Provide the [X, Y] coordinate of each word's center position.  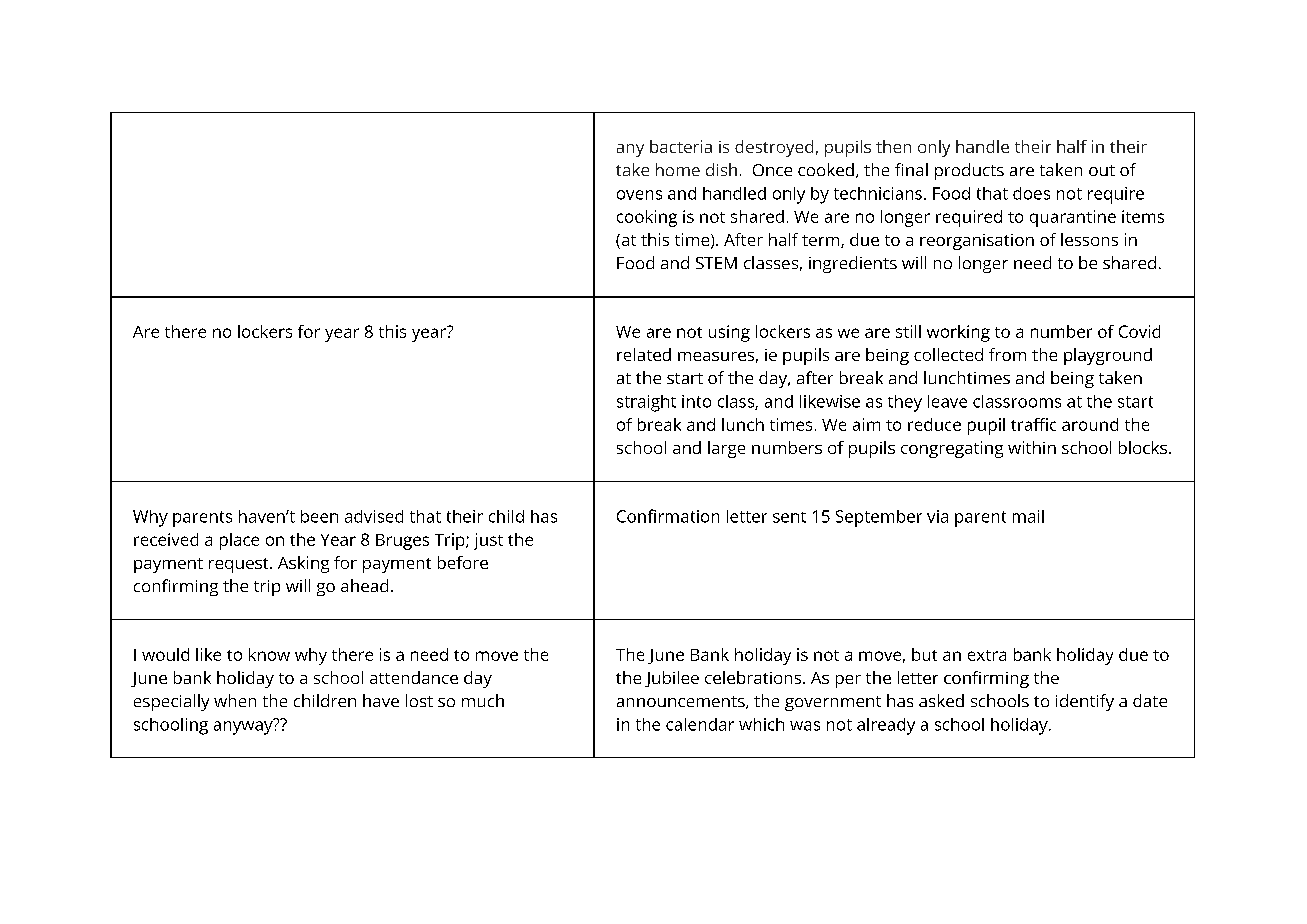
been [319, 516]
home [678, 169]
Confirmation [668, 516]
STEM [716, 263]
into [696, 401]
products [969, 171]
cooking [647, 218]
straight [646, 403]
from [1007, 354]
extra [987, 655]
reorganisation [977, 242]
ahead [364, 585]
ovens [639, 195]
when [235, 700]
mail [1028, 516]
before [463, 562]
